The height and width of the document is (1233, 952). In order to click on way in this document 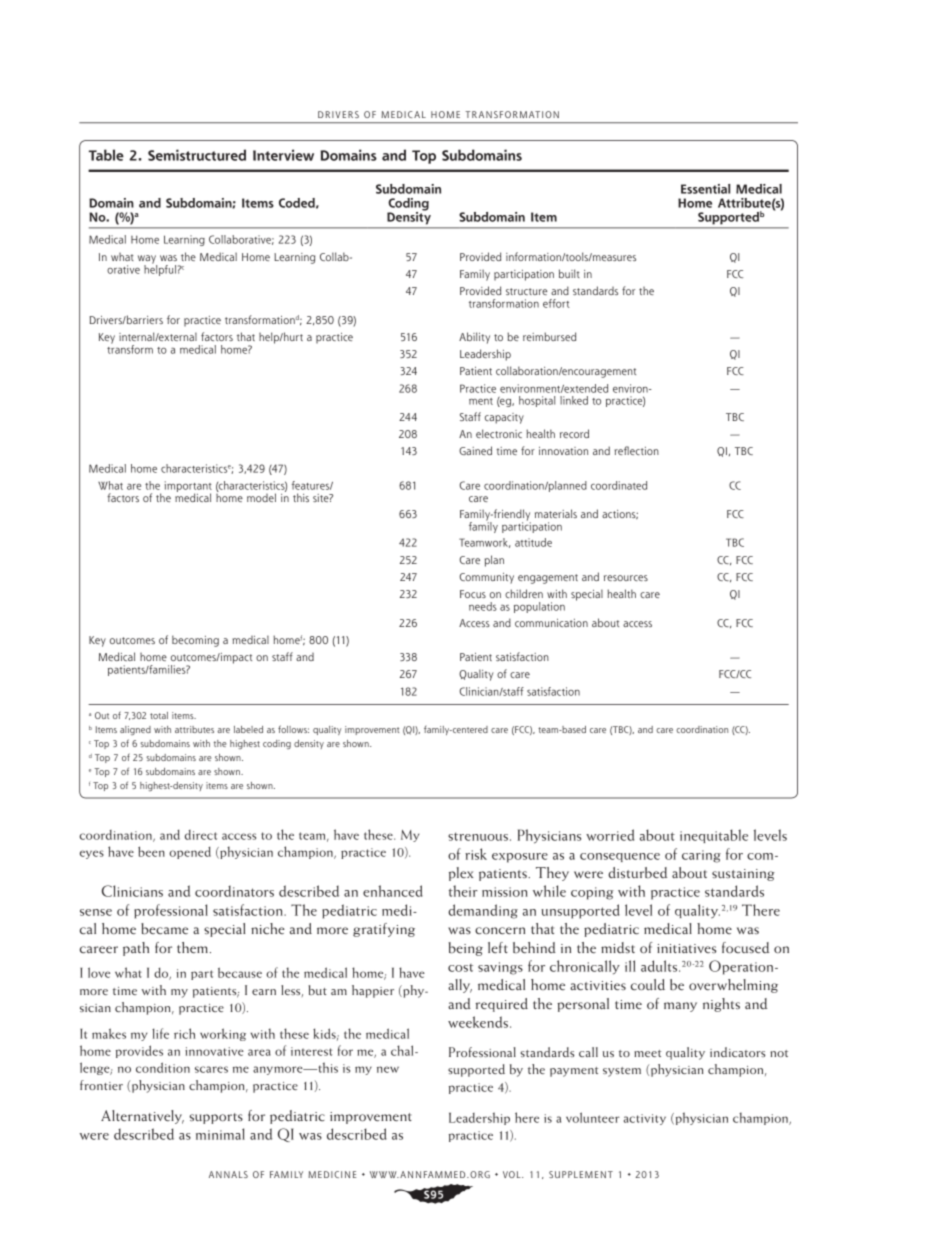, I will do `click(147, 260)`.
